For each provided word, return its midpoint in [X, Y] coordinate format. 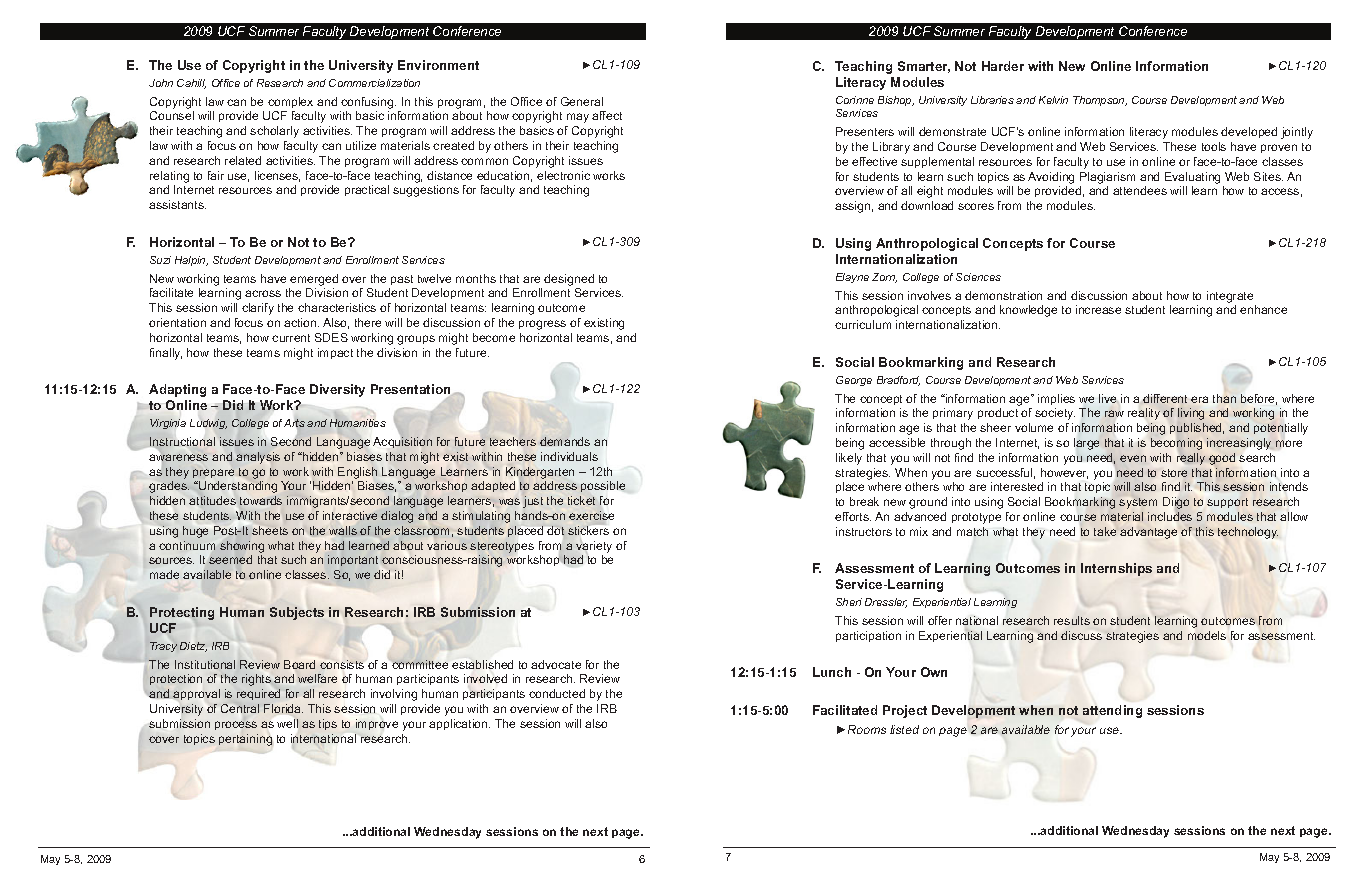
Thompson [1100, 101]
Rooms [867, 729]
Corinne [855, 100]
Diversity [337, 390]
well [288, 723]
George [854, 381]
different [1165, 398]
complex [290, 102]
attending [1112, 711]
